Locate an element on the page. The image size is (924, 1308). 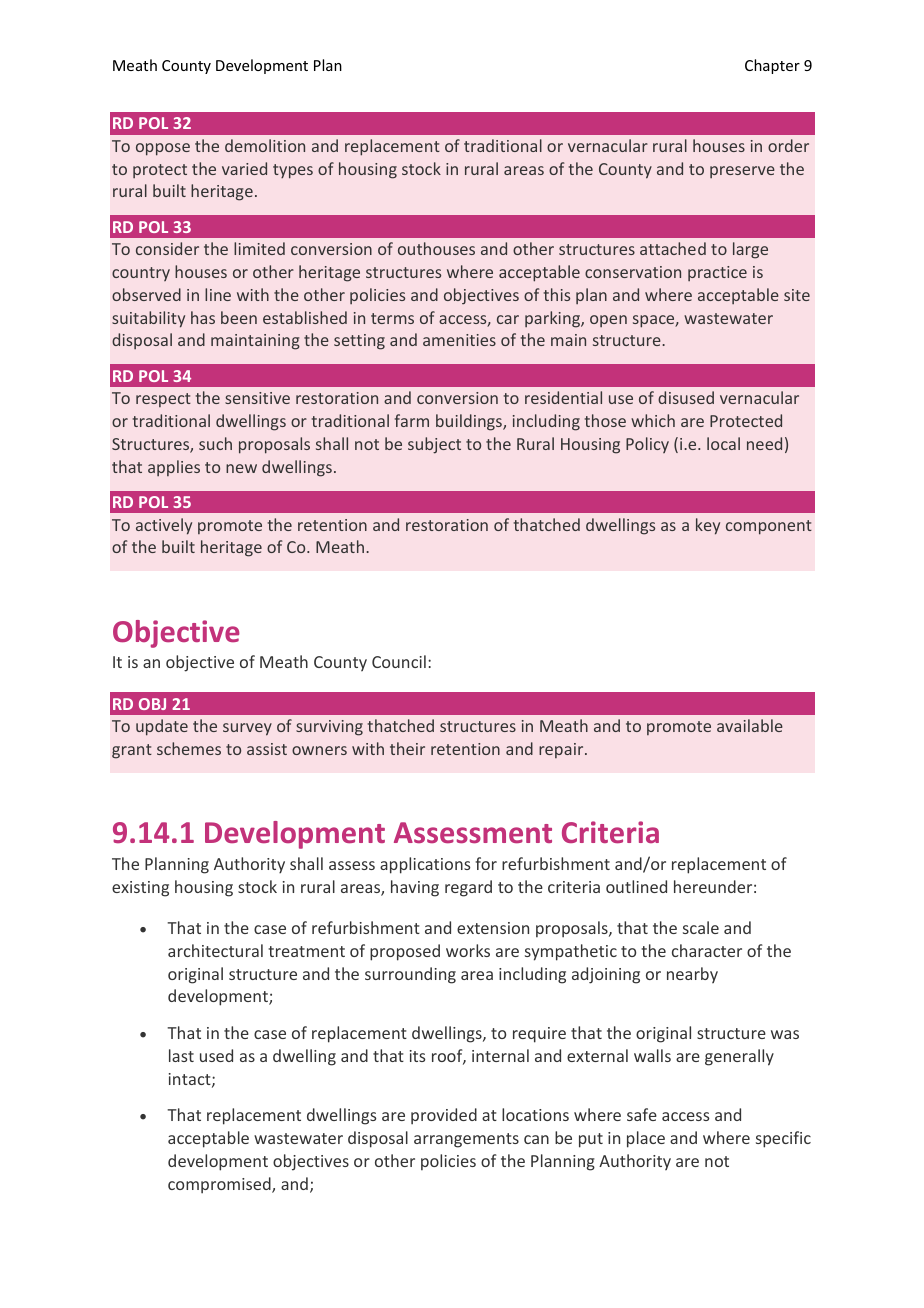
for is located at coordinates (486, 863).
